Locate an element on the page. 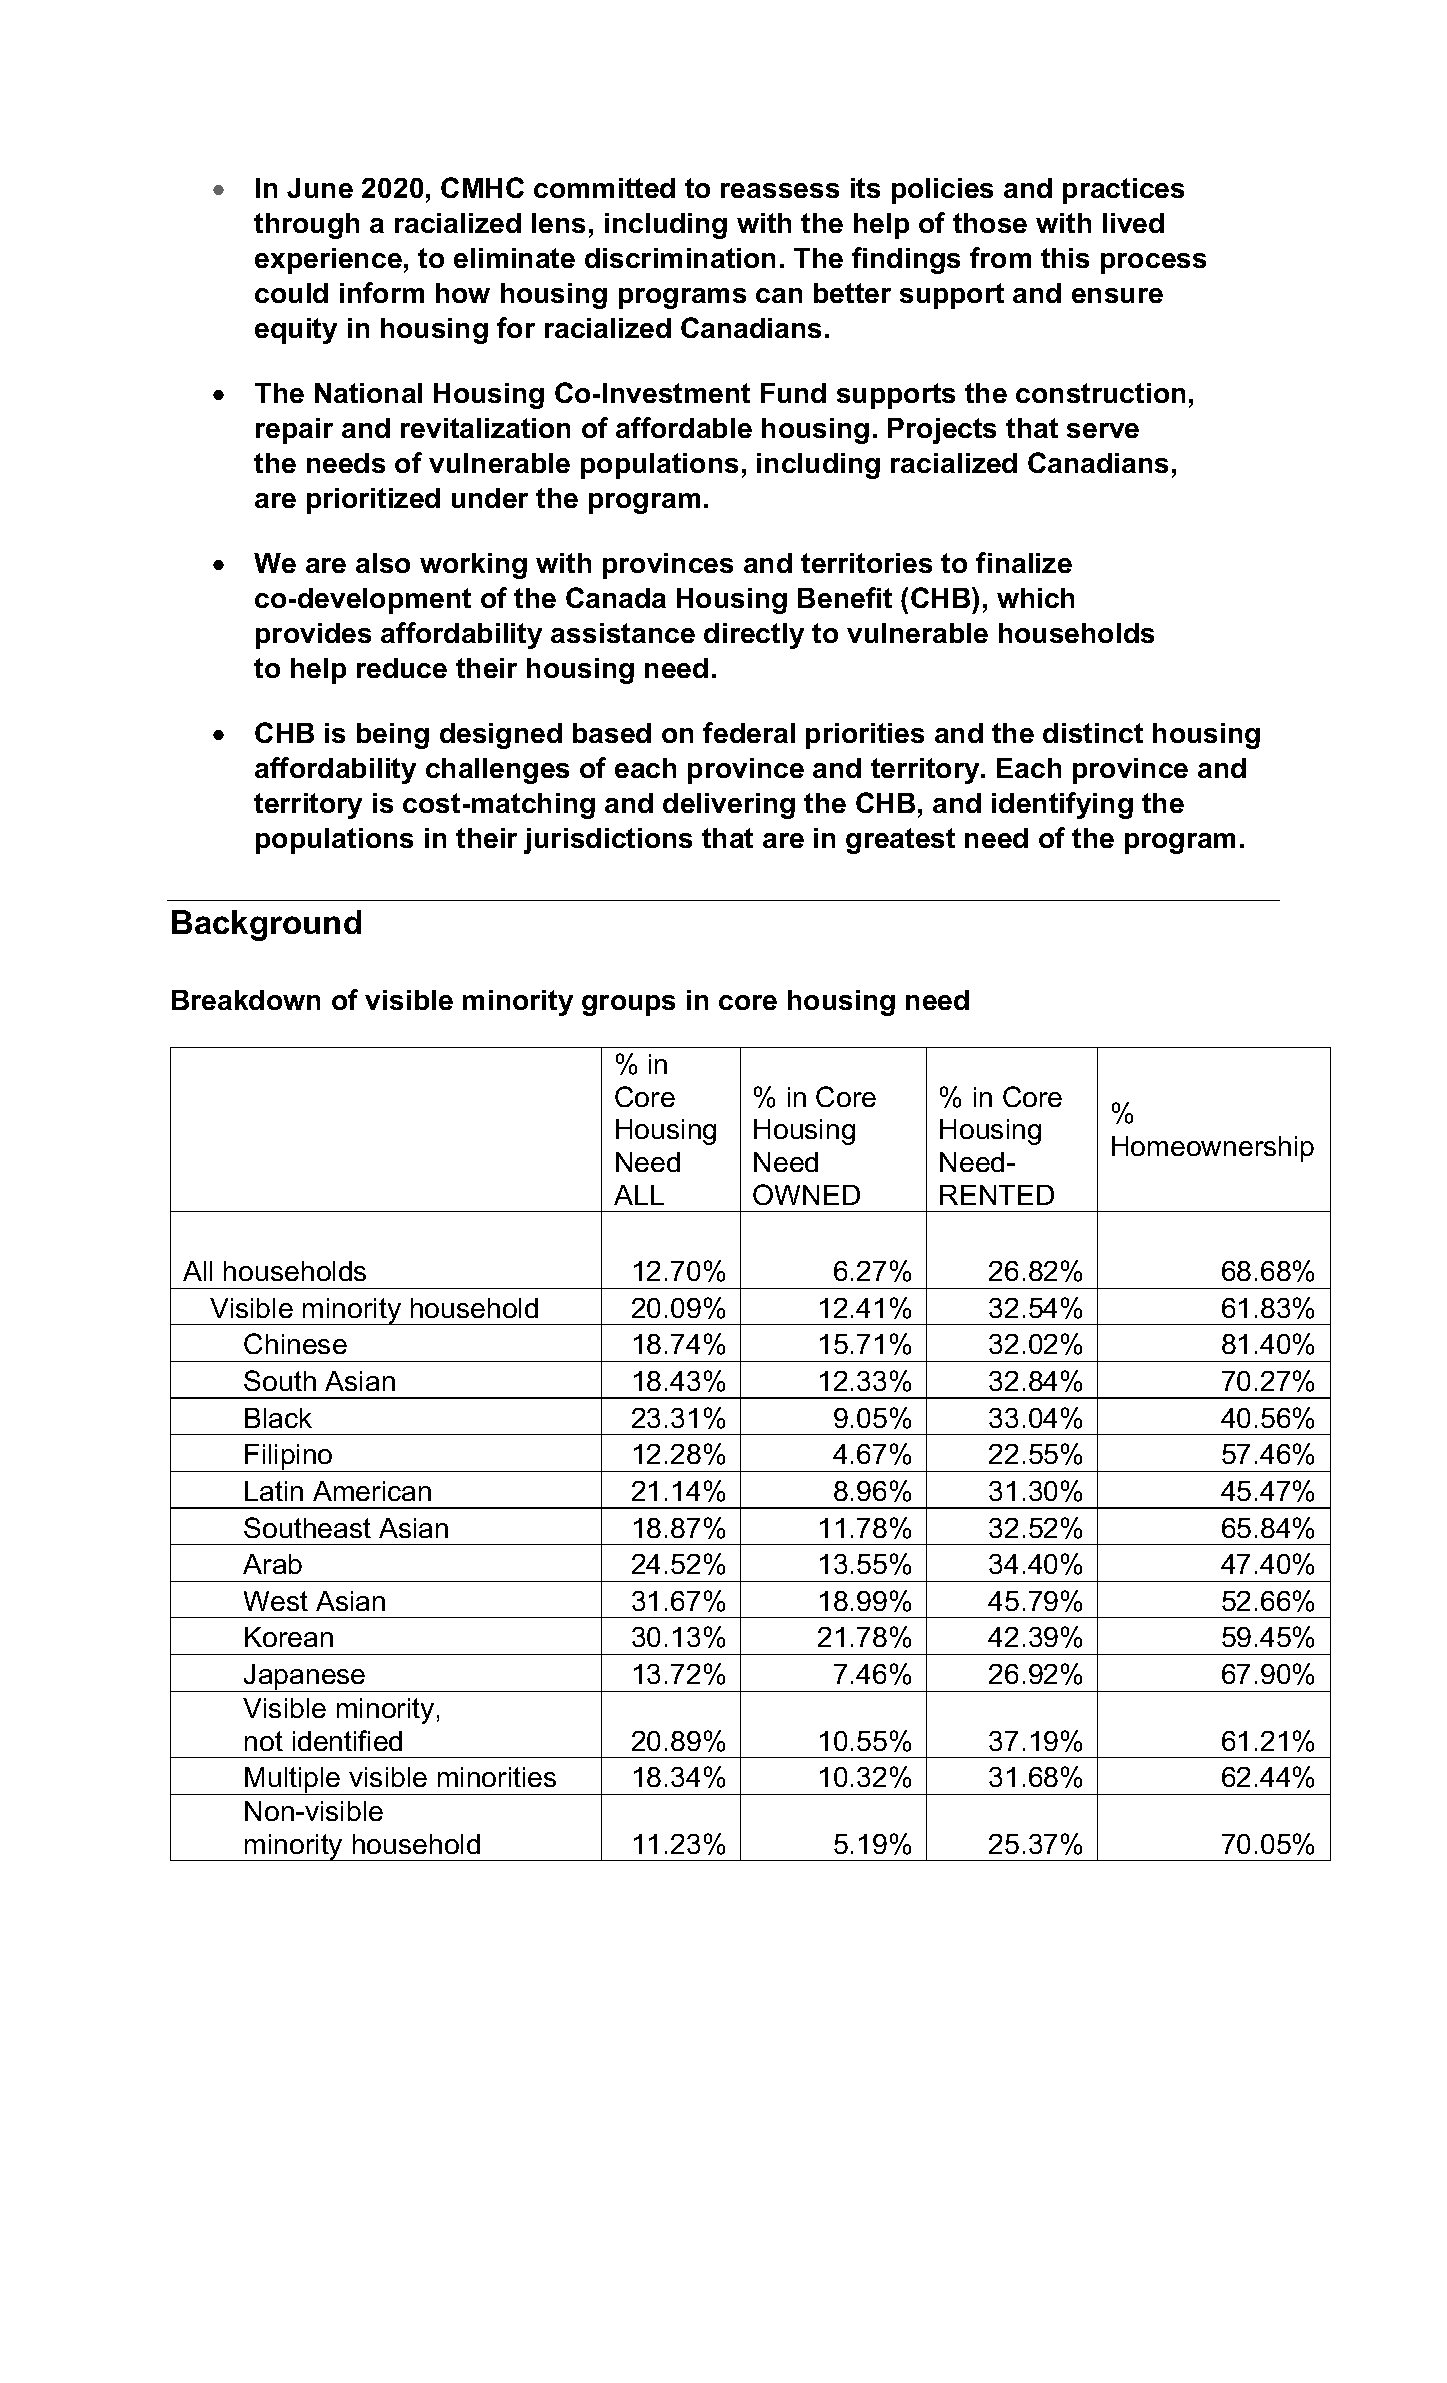 The width and height of the page is (1447, 2383). lived is located at coordinates (1133, 223).
